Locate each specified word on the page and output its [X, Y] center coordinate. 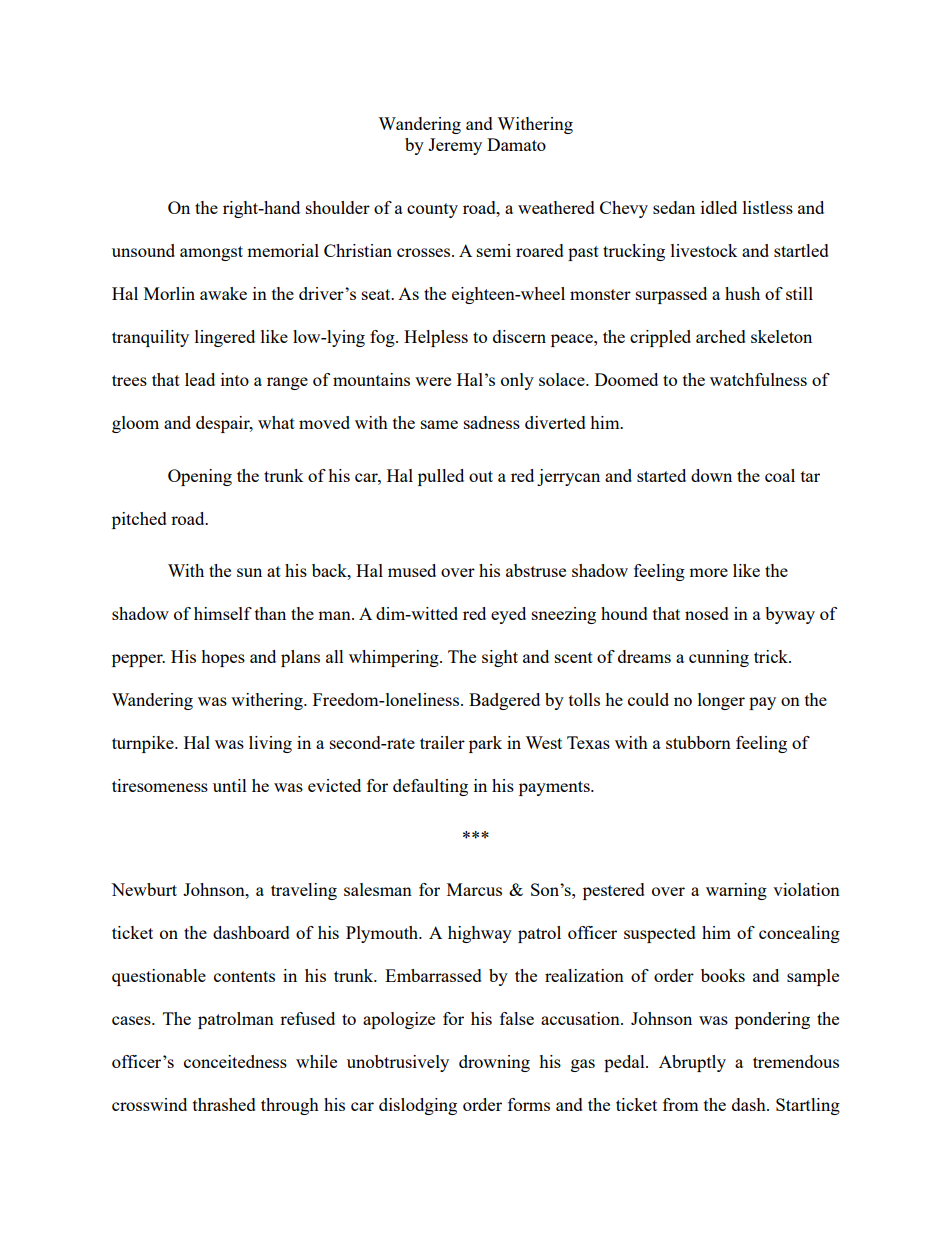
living [270, 744]
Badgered [504, 701]
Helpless [436, 338]
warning [736, 891]
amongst [211, 253]
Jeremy [455, 146]
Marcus [474, 889]
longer [721, 701]
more [708, 572]
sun [249, 572]
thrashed [224, 1104]
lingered [225, 338]
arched [721, 336]
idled [719, 207]
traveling [304, 891]
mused [412, 570]
